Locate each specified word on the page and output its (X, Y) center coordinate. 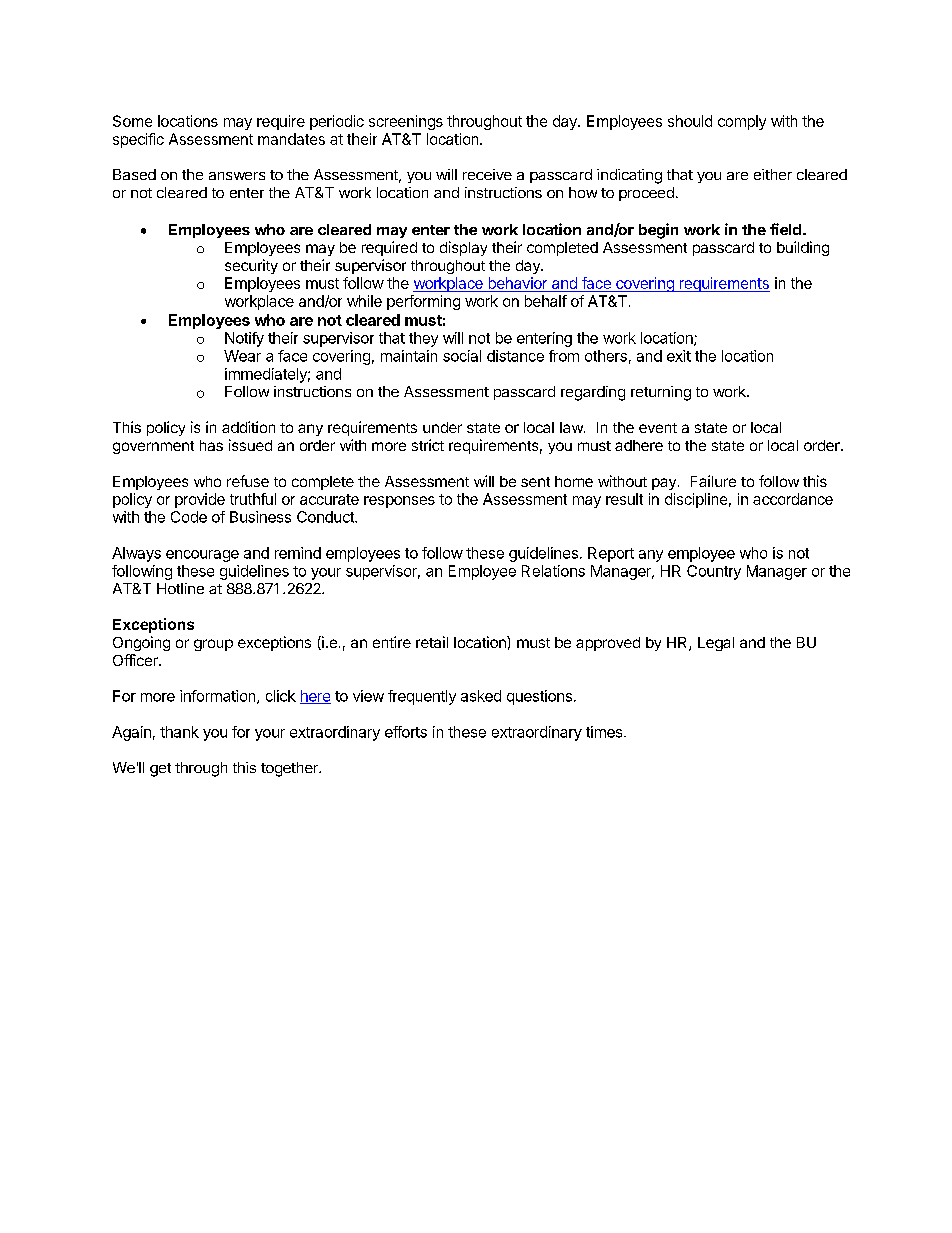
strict (428, 445)
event (658, 428)
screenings (406, 122)
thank (179, 732)
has (211, 445)
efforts (406, 732)
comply (742, 122)
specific (138, 140)
